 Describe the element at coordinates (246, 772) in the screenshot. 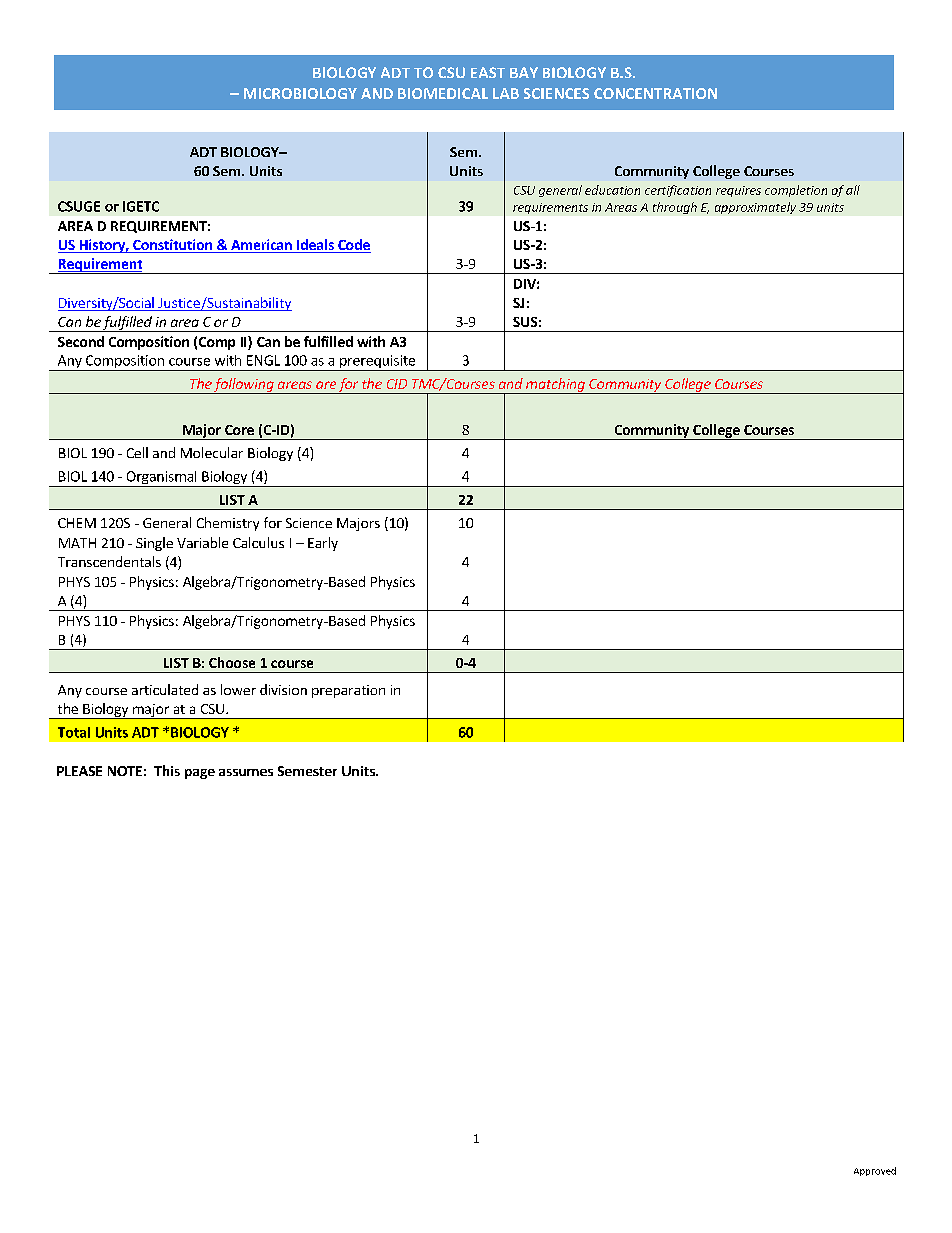

I see `assumes` at that location.
